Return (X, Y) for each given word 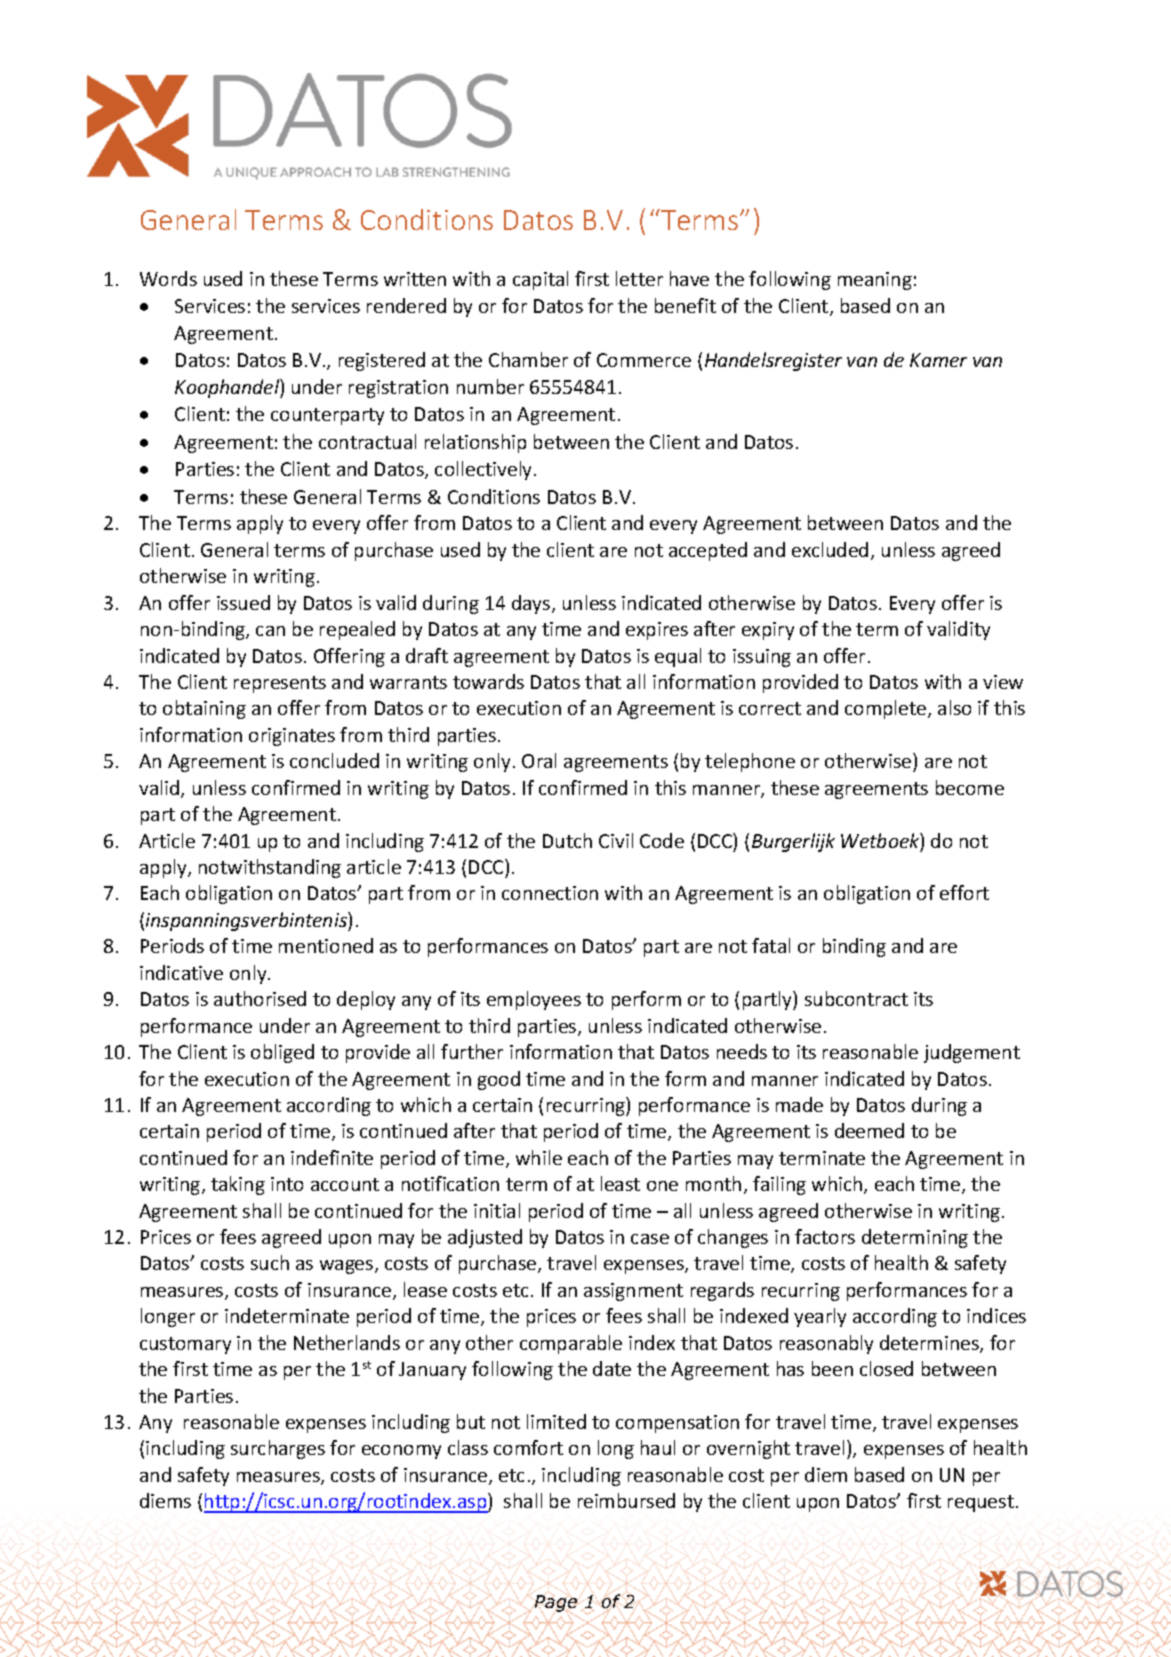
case (650, 1239)
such (270, 1262)
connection (550, 893)
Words (168, 278)
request (981, 1503)
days (532, 604)
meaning (875, 281)
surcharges (278, 1449)
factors (825, 1236)
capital (540, 280)
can (270, 631)
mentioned (326, 945)
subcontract (856, 998)
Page (556, 1604)
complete (887, 709)
